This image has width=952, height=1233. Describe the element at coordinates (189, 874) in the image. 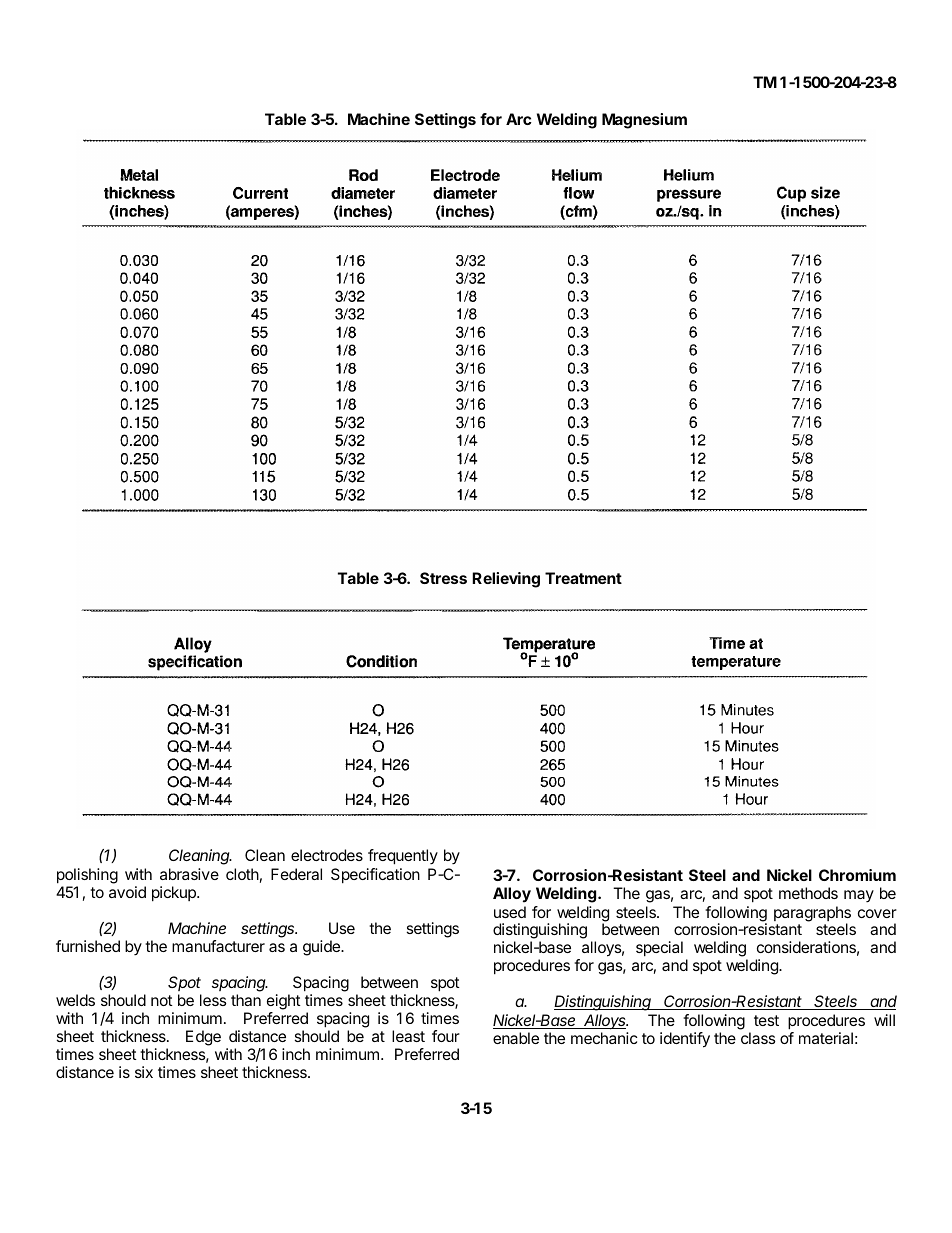

I see `abrasive` at that location.
